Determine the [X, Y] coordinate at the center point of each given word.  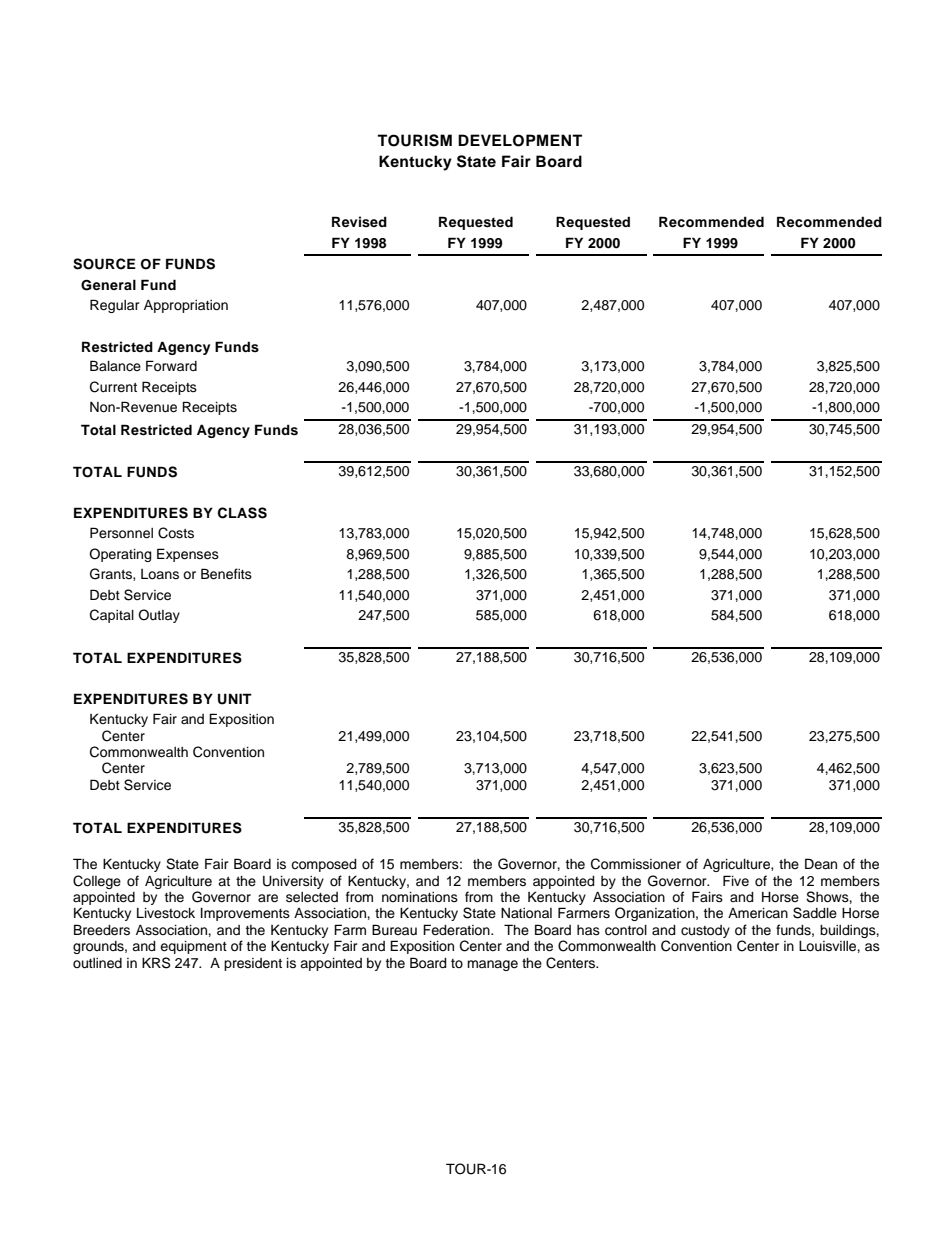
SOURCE [104, 264]
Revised [359, 222]
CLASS [242, 513]
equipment [193, 947]
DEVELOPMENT [520, 140]
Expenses [188, 555]
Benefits [226, 574]
